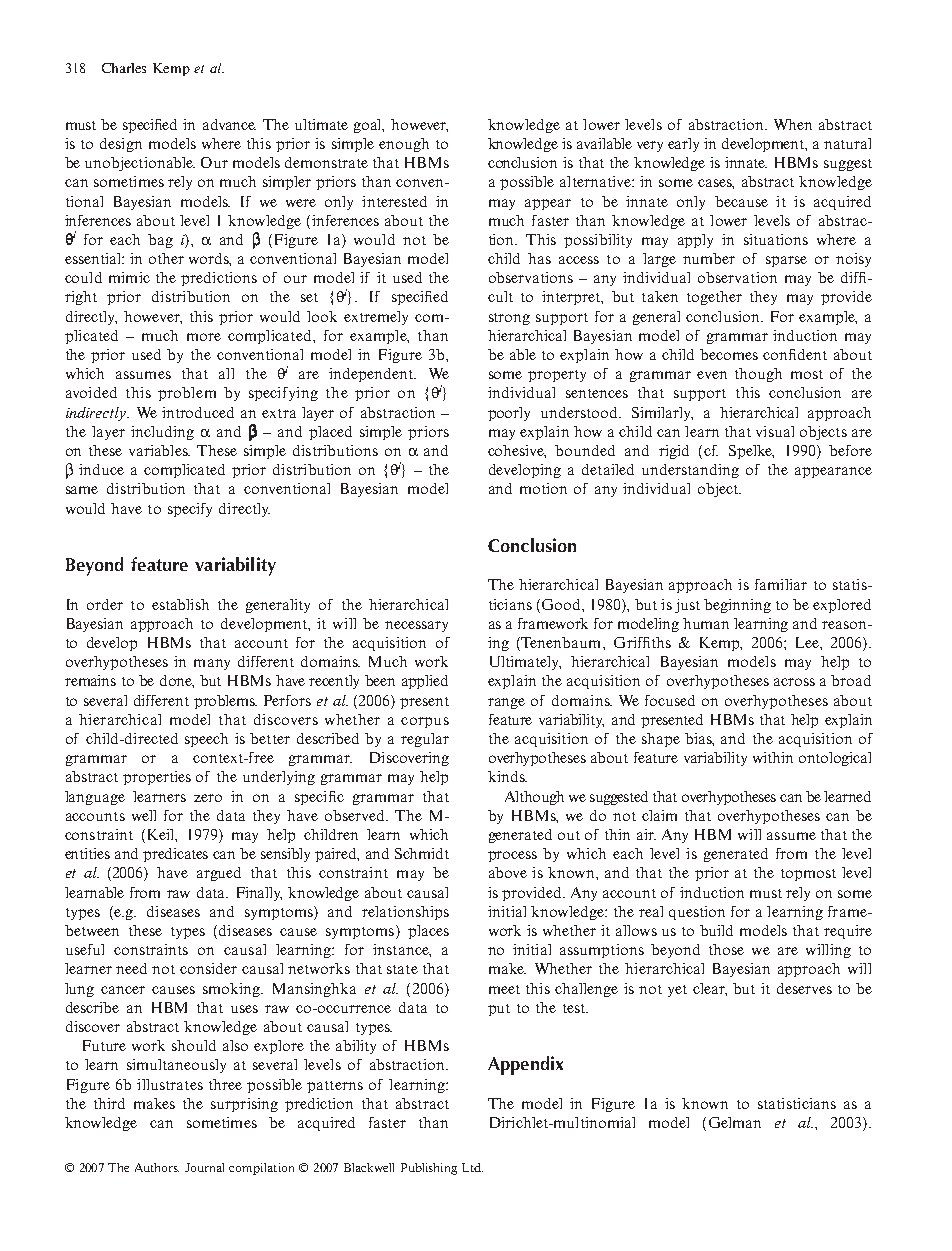 This screenshot has width=952, height=1251. What do you see at coordinates (472, 1167) in the screenshot?
I see `Ltd` at bounding box center [472, 1167].
